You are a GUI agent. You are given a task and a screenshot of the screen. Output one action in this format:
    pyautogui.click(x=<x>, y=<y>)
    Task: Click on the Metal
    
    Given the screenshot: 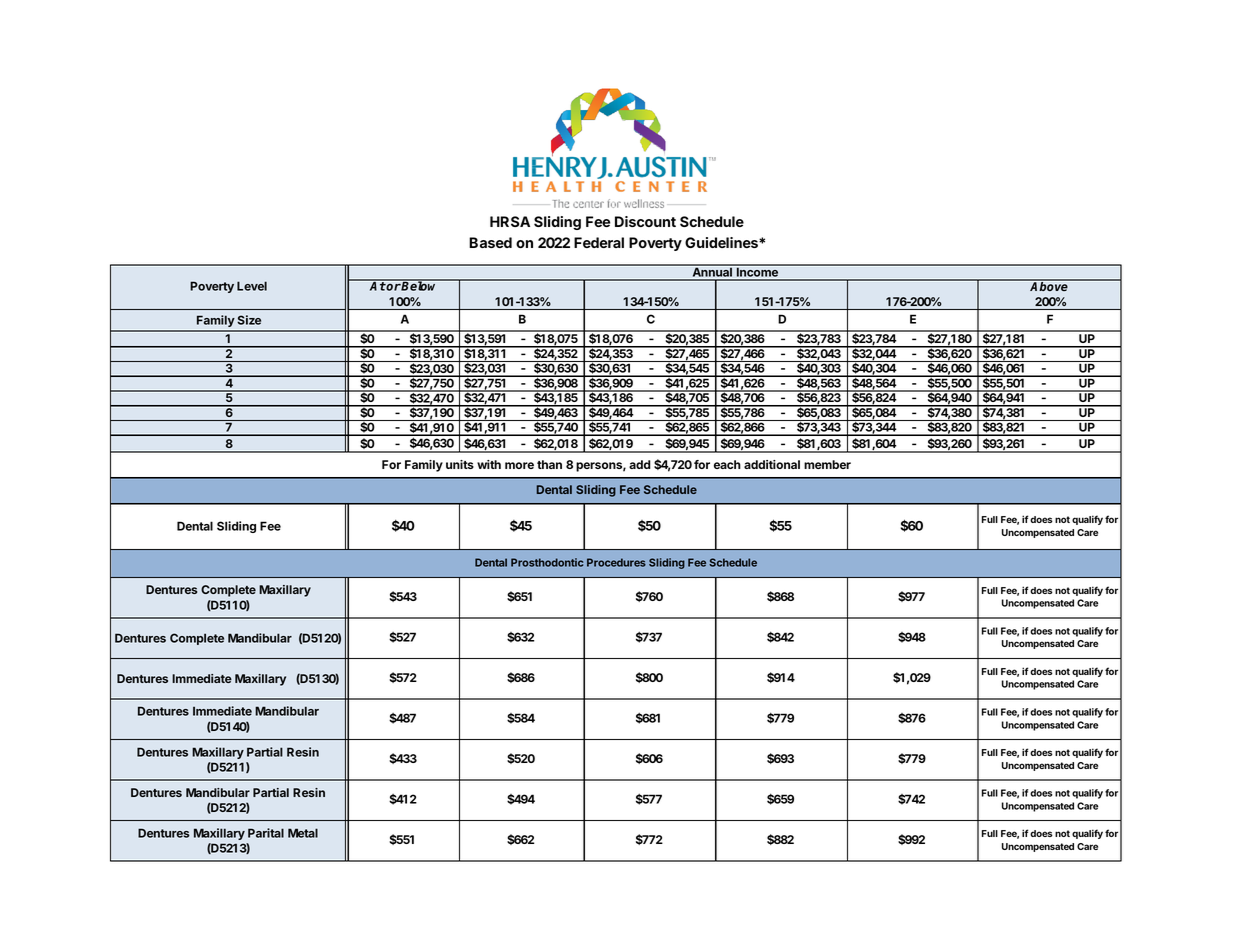 What is the action you would take?
    pyautogui.click(x=303, y=833)
